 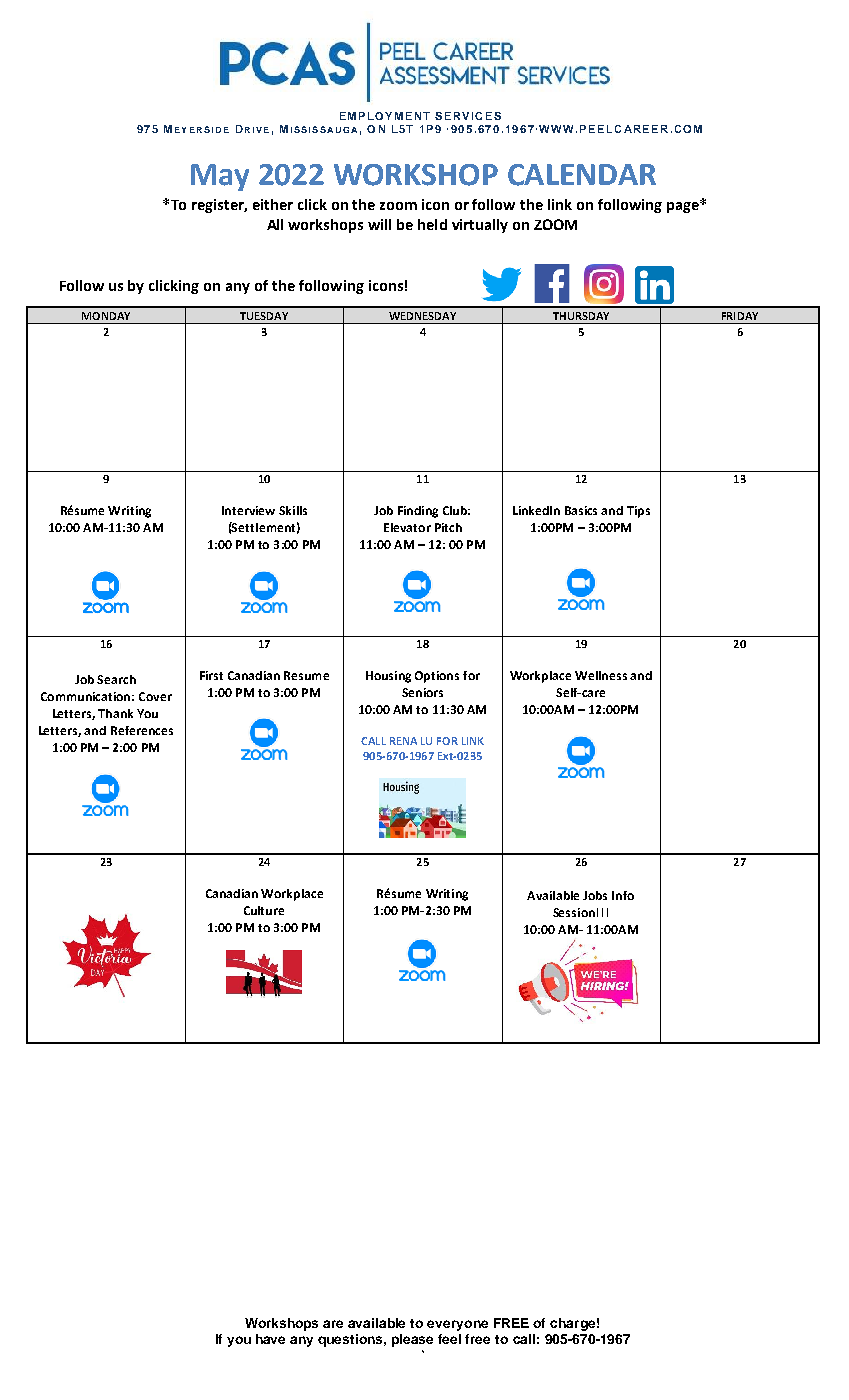 What do you see at coordinates (403, 741) in the image?
I see `RENA` at bounding box center [403, 741].
